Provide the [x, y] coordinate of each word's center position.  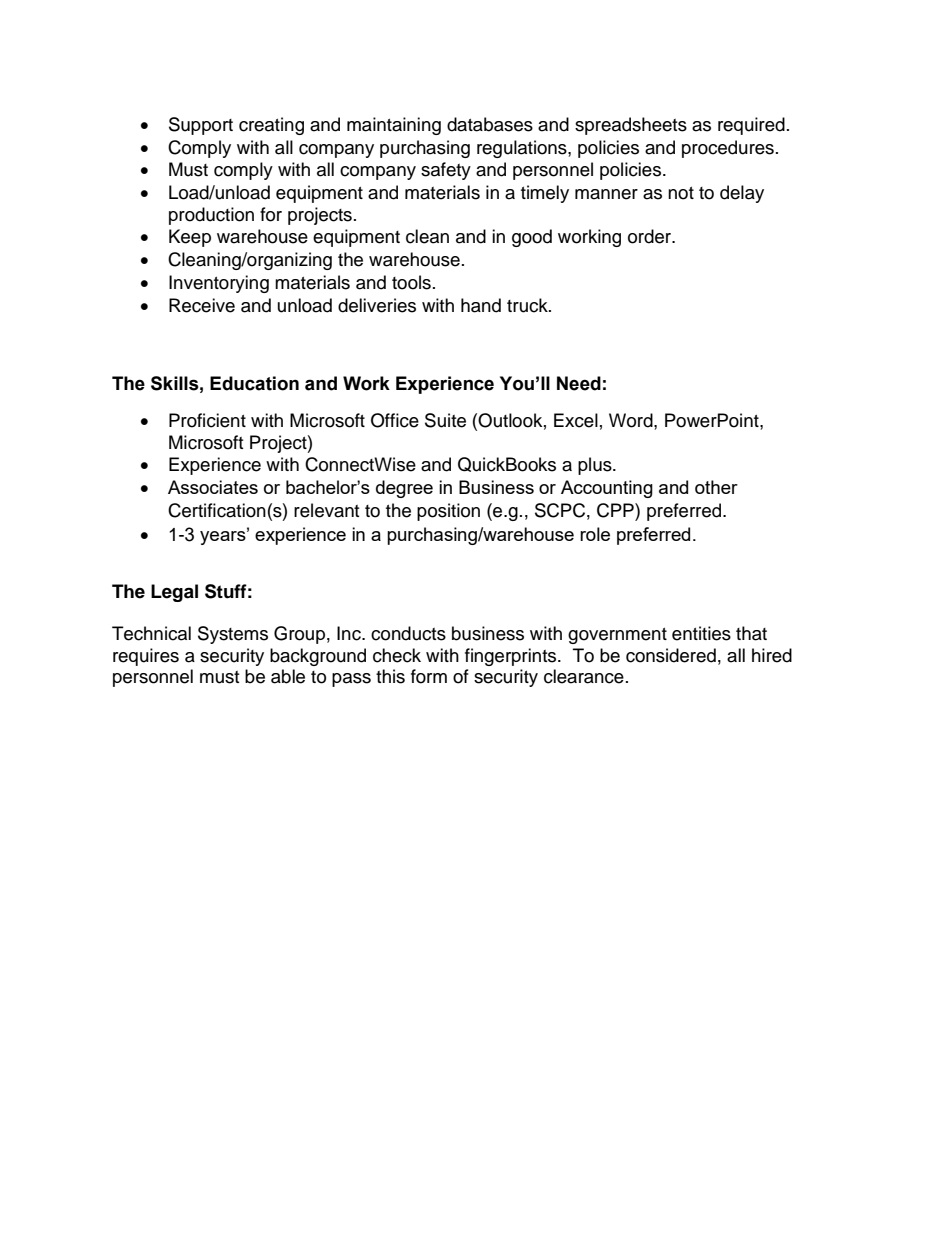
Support [201, 126]
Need [579, 383]
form [429, 676]
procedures [728, 149]
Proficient [207, 420]
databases [490, 124]
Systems [233, 635]
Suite [445, 420]
